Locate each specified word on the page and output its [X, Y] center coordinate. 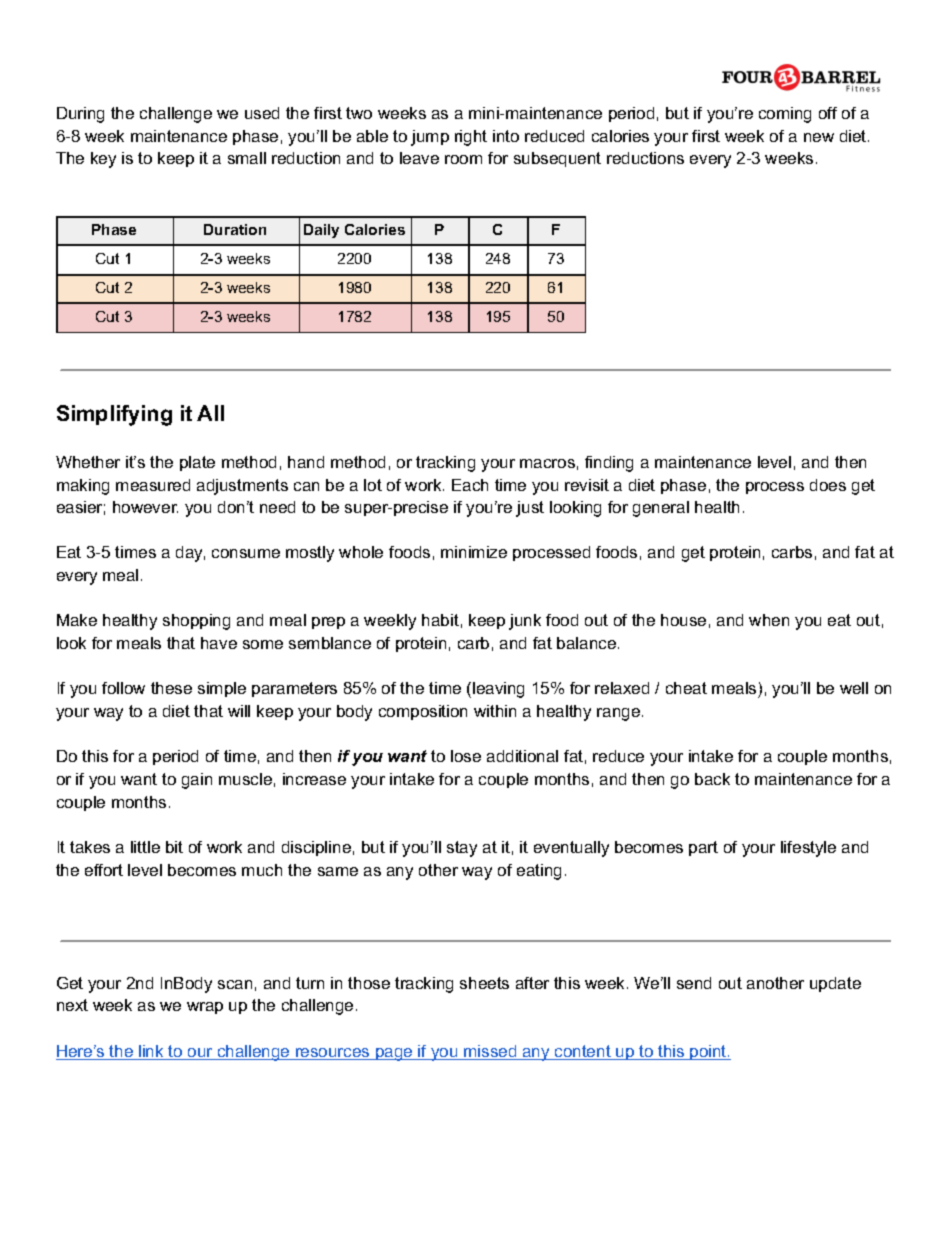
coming [785, 115]
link [151, 1052]
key [103, 160]
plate [197, 463]
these [171, 688]
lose [466, 756]
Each [470, 485]
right [471, 138]
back [712, 779]
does [828, 485]
